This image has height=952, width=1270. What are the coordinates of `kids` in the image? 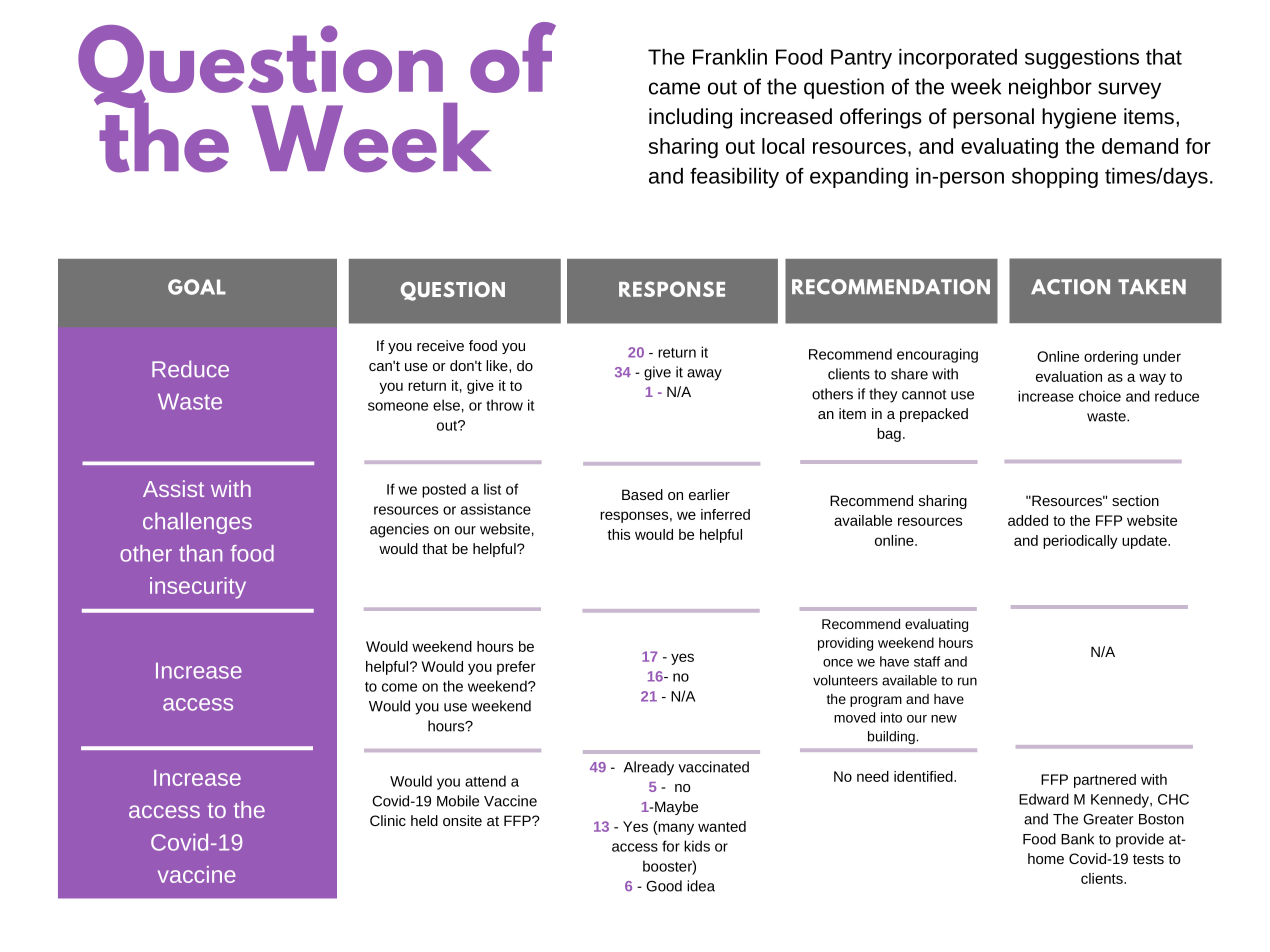 It's located at (697, 846).
